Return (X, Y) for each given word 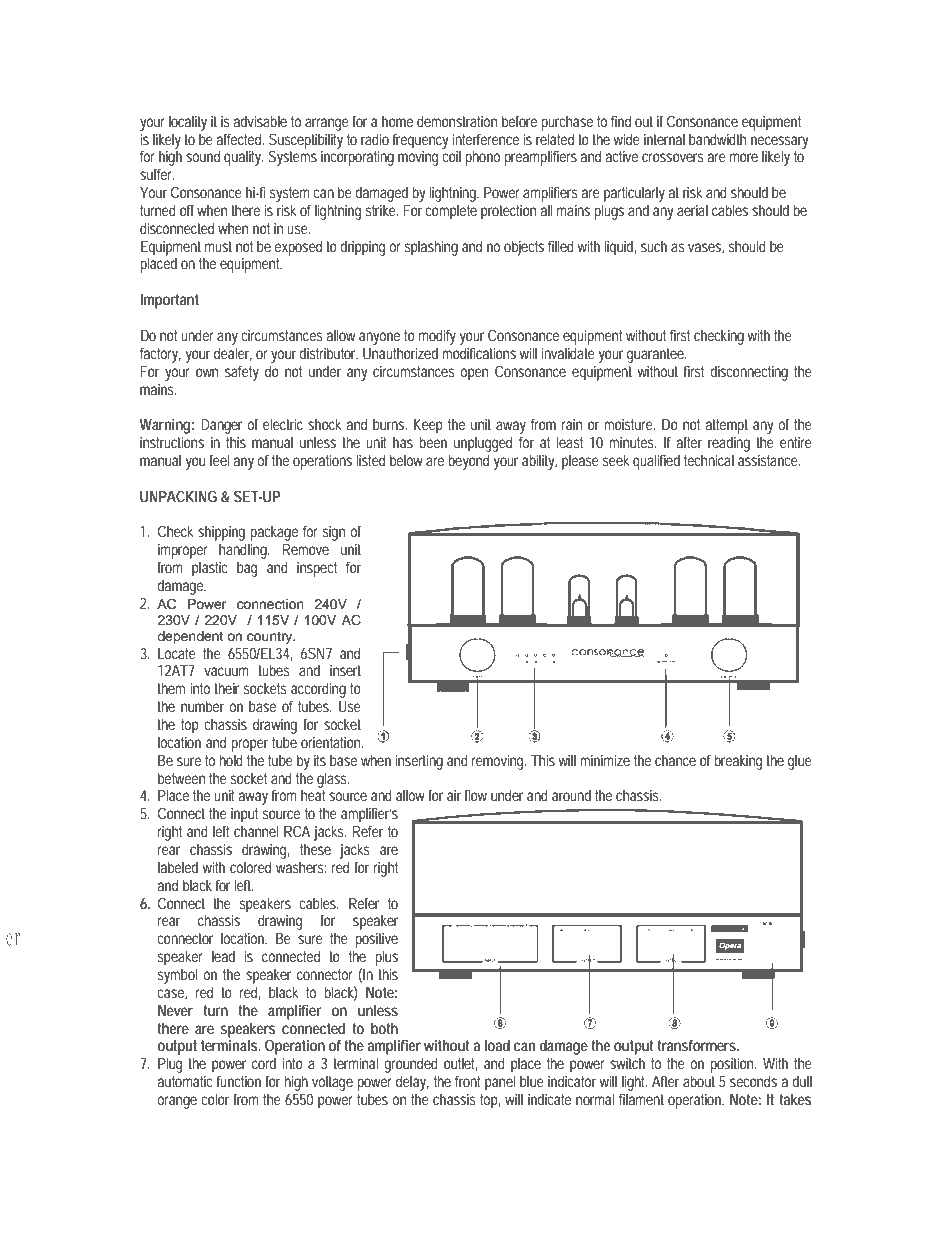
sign (334, 533)
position (733, 1065)
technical (709, 460)
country (271, 638)
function (239, 1081)
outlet (460, 1064)
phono (482, 158)
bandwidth (717, 139)
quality (244, 158)
